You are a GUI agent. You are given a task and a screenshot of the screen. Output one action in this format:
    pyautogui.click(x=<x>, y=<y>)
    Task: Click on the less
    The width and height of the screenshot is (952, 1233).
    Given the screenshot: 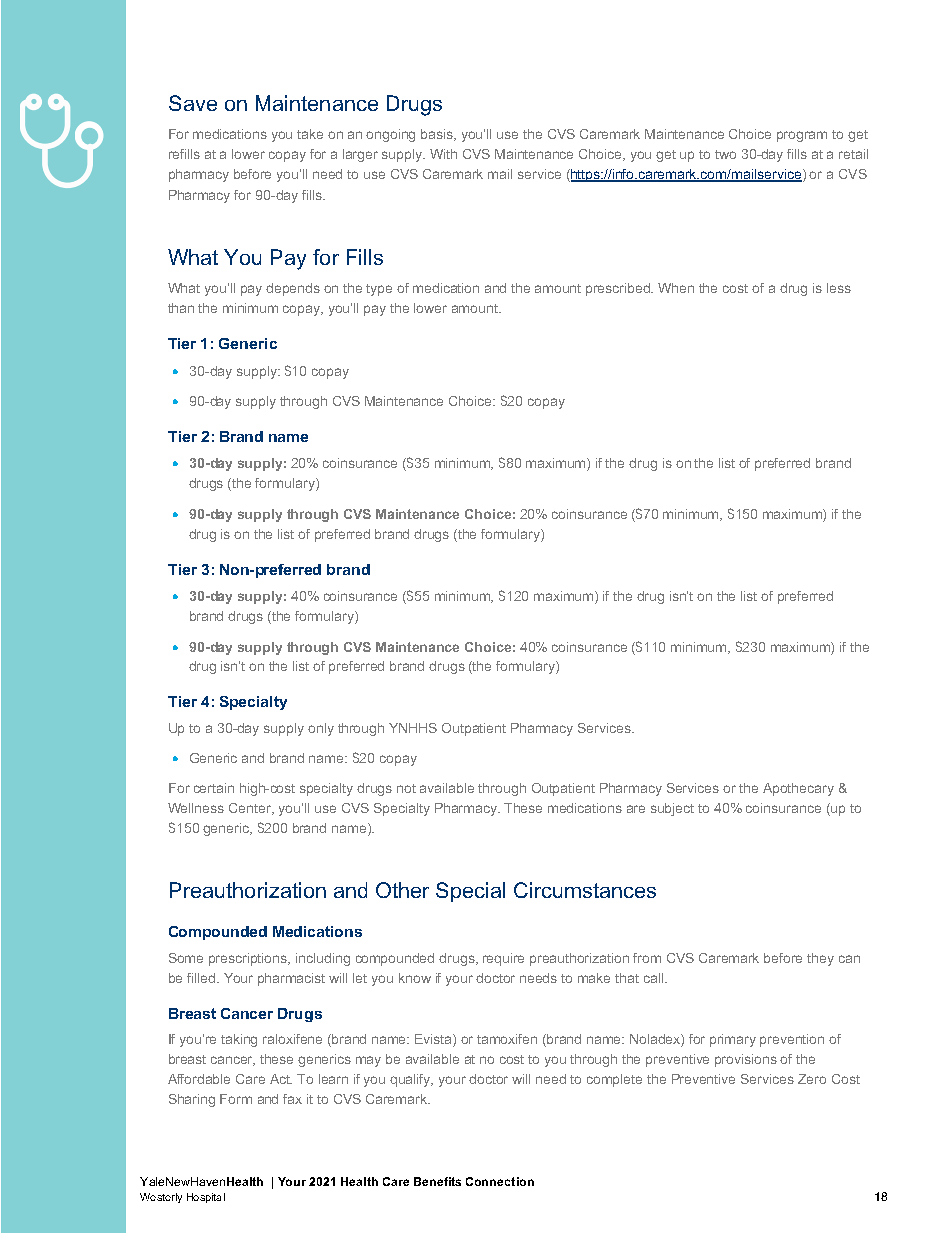 What is the action you would take?
    pyautogui.click(x=839, y=288)
